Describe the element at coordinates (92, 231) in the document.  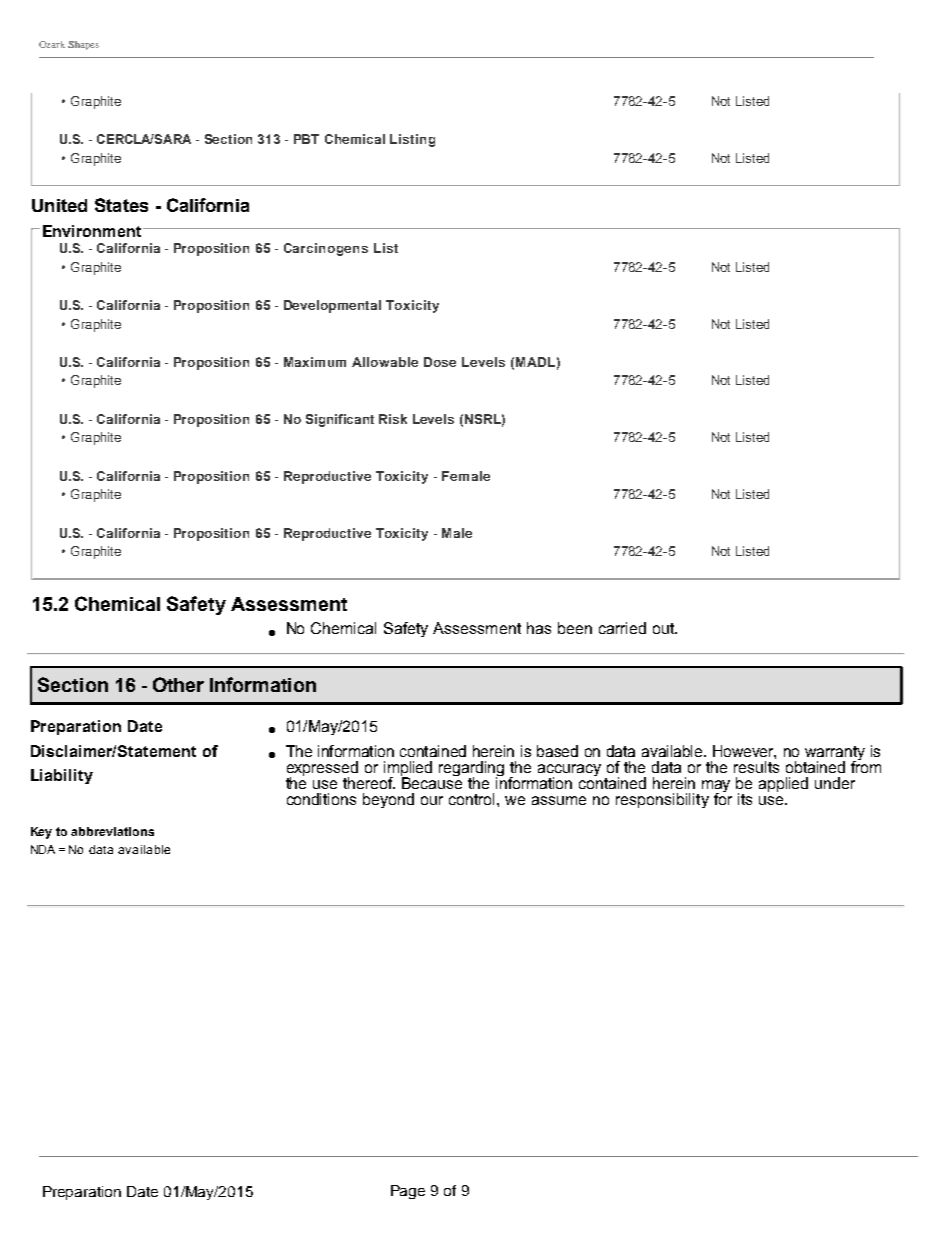
I see `Environment` at that location.
